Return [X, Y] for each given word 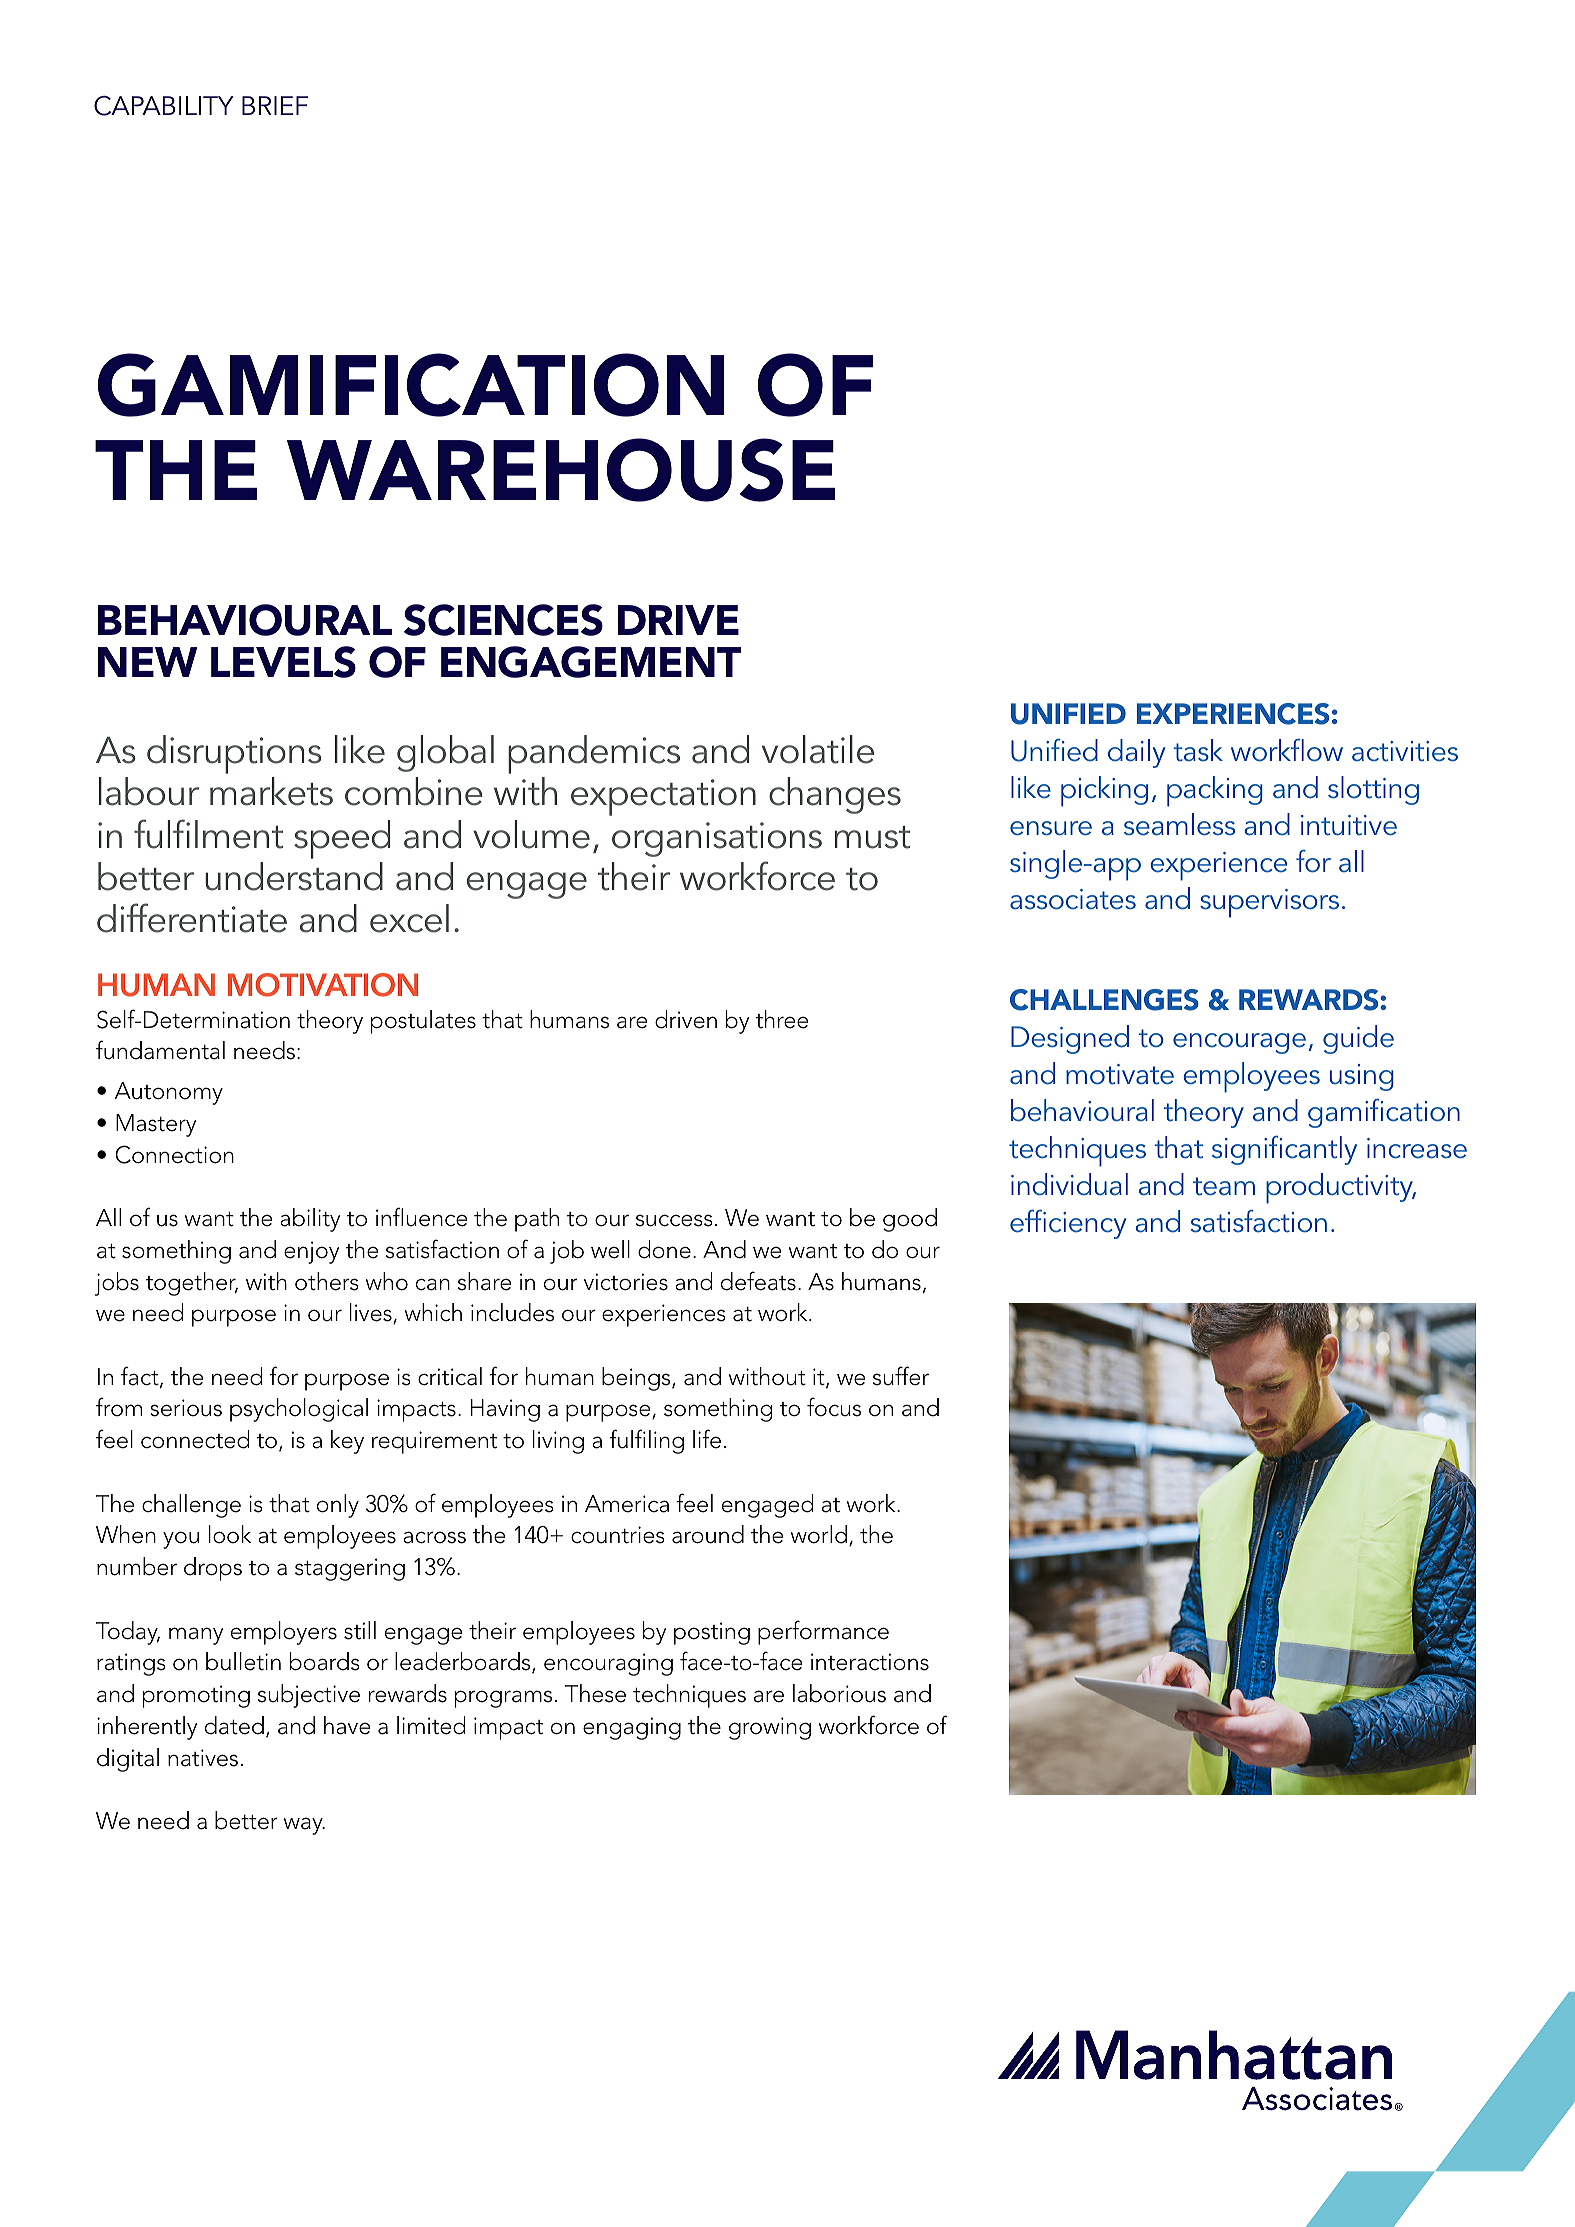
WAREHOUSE [561, 470]
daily [1137, 753]
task [1198, 750]
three [782, 1019]
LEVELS [283, 662]
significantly [1284, 1150]
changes [835, 795]
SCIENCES [503, 620]
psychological [299, 1410]
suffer [901, 1376]
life [707, 1439]
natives [203, 1758]
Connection [174, 1154]
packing [1215, 791]
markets [271, 791]
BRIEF [275, 105]
